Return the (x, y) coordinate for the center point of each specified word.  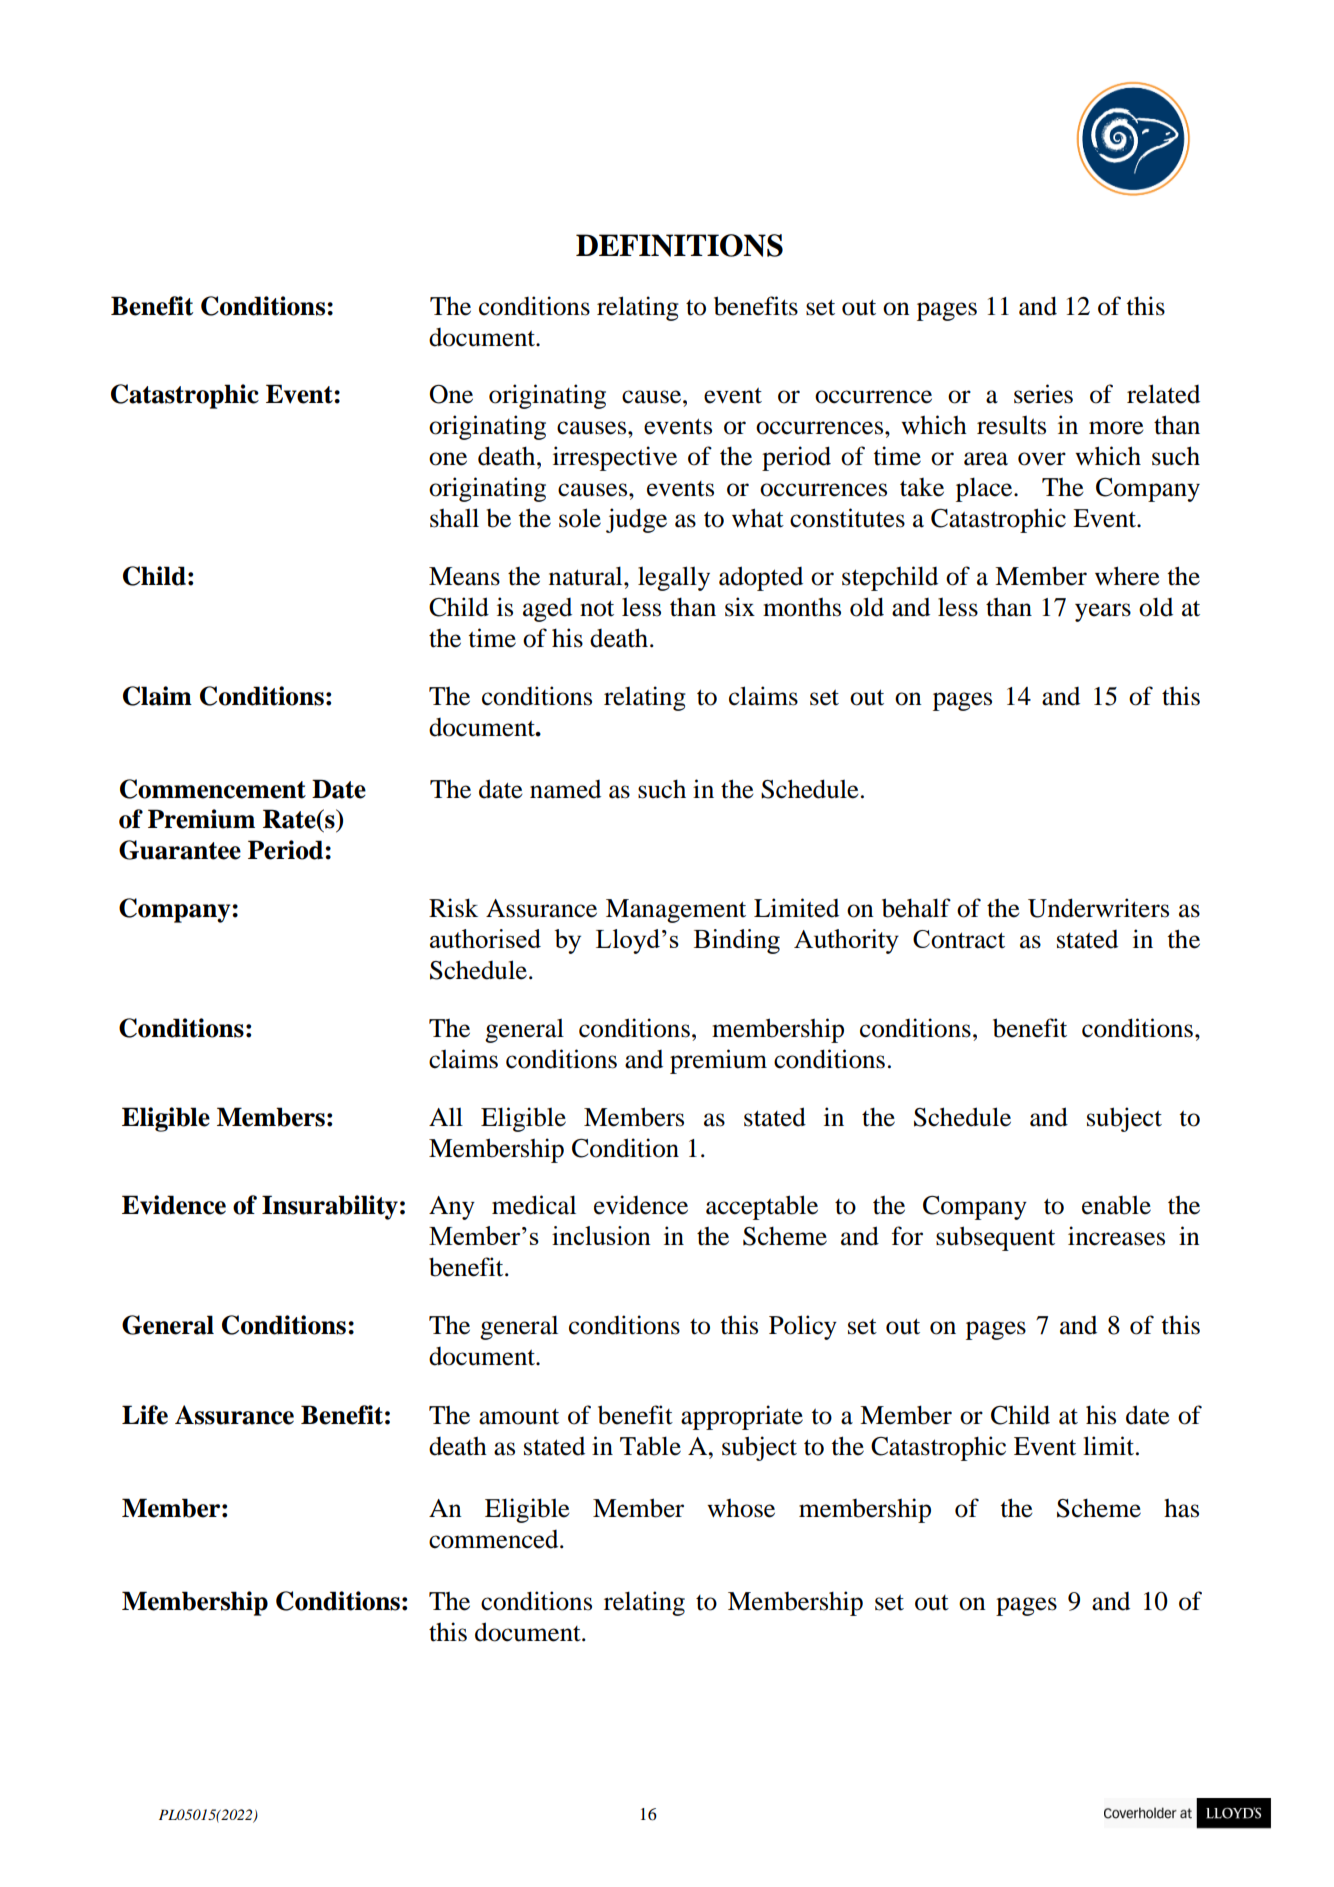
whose (741, 1508)
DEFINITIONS (679, 245)
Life (145, 1415)
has (1181, 1508)
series (1043, 394)
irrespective (615, 458)
